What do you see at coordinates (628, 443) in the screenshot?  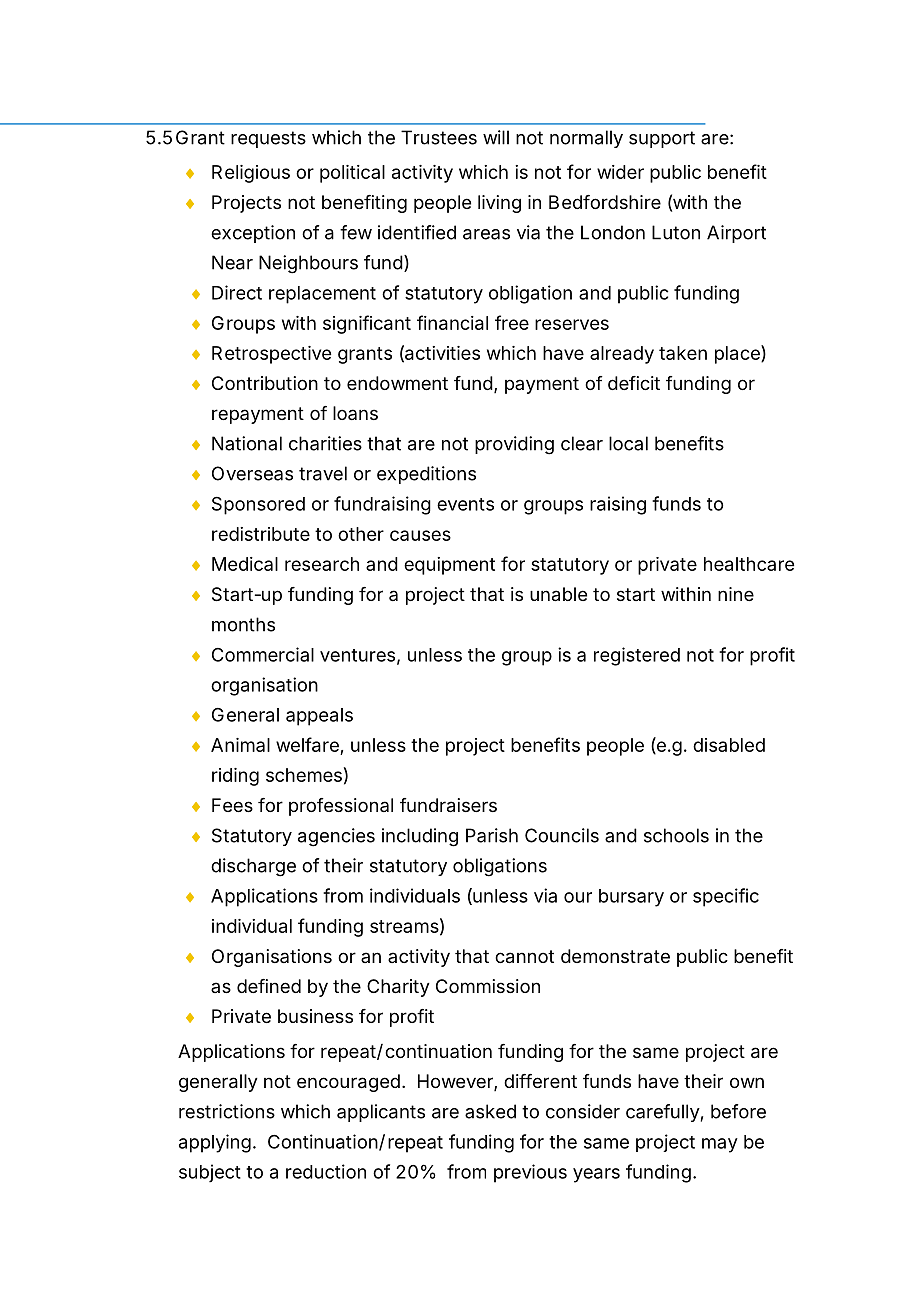 I see `local` at bounding box center [628, 443].
